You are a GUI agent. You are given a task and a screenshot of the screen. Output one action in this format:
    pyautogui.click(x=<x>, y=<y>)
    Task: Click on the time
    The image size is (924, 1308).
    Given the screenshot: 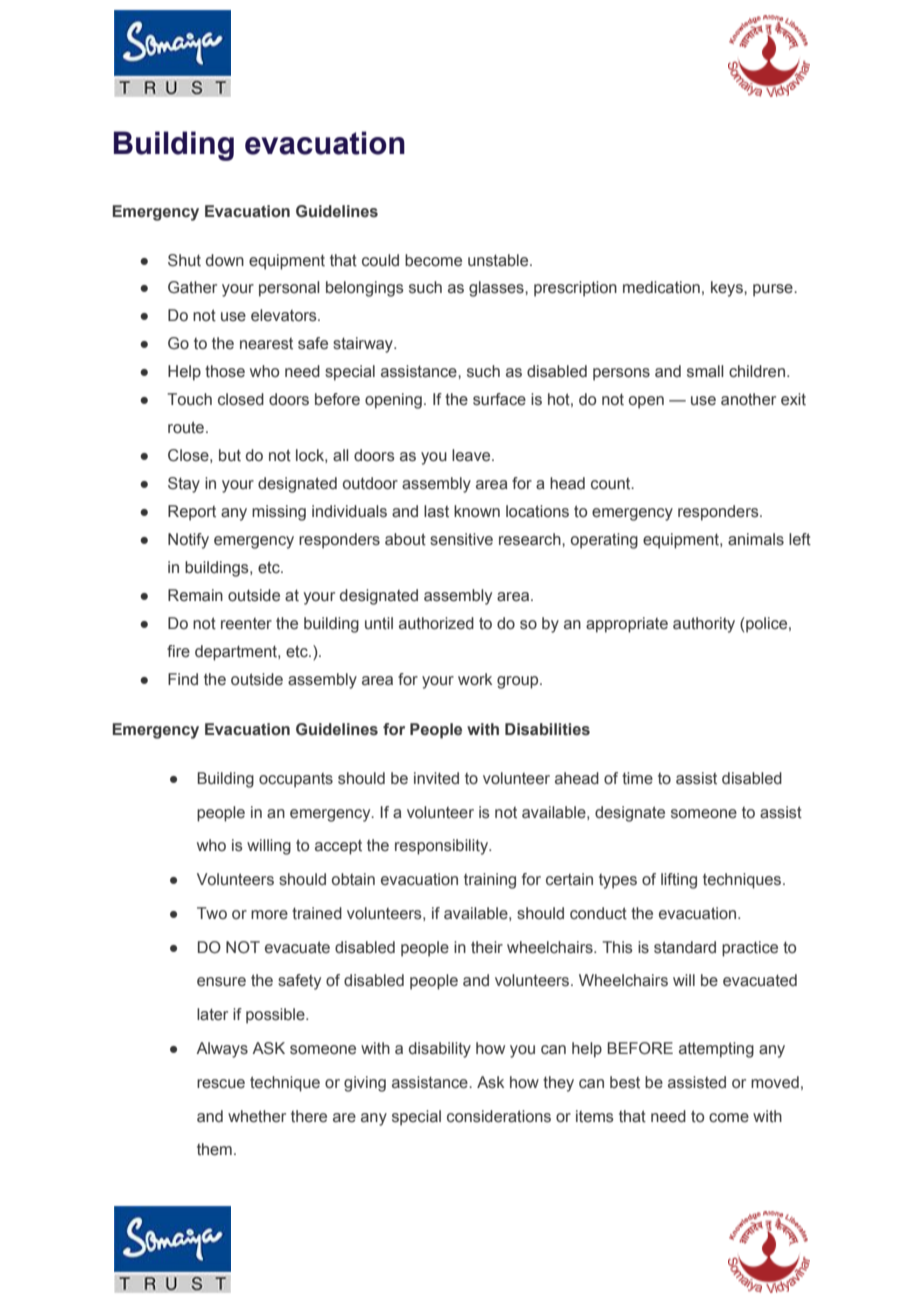 What is the action you would take?
    pyautogui.click(x=637, y=778)
